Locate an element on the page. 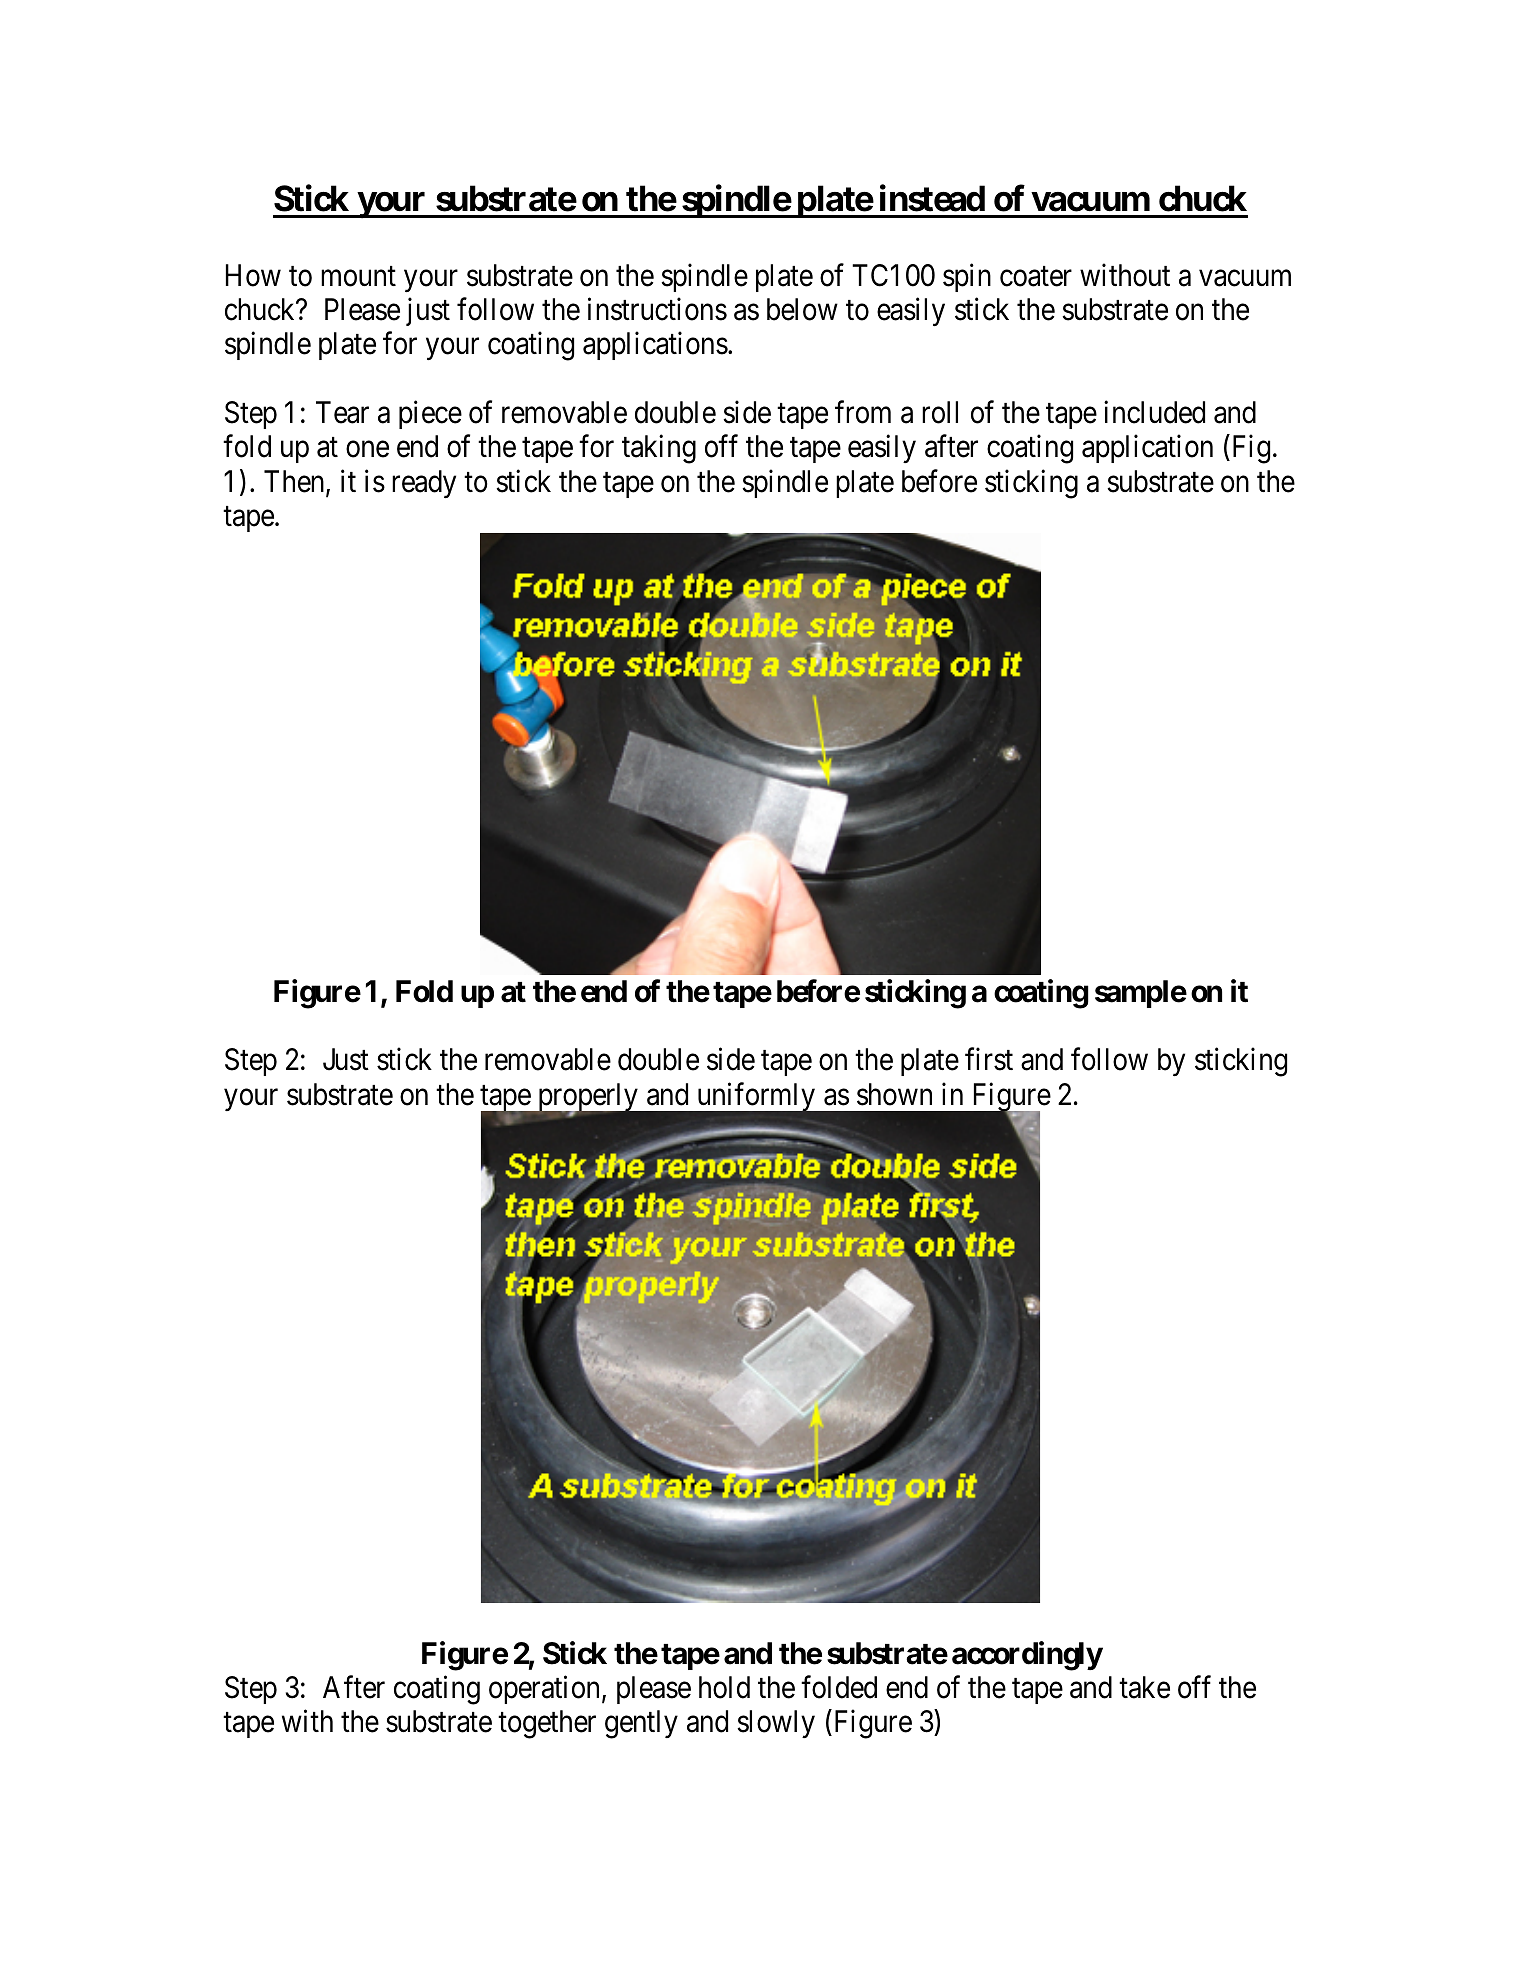  coater is located at coordinates (1036, 277).
